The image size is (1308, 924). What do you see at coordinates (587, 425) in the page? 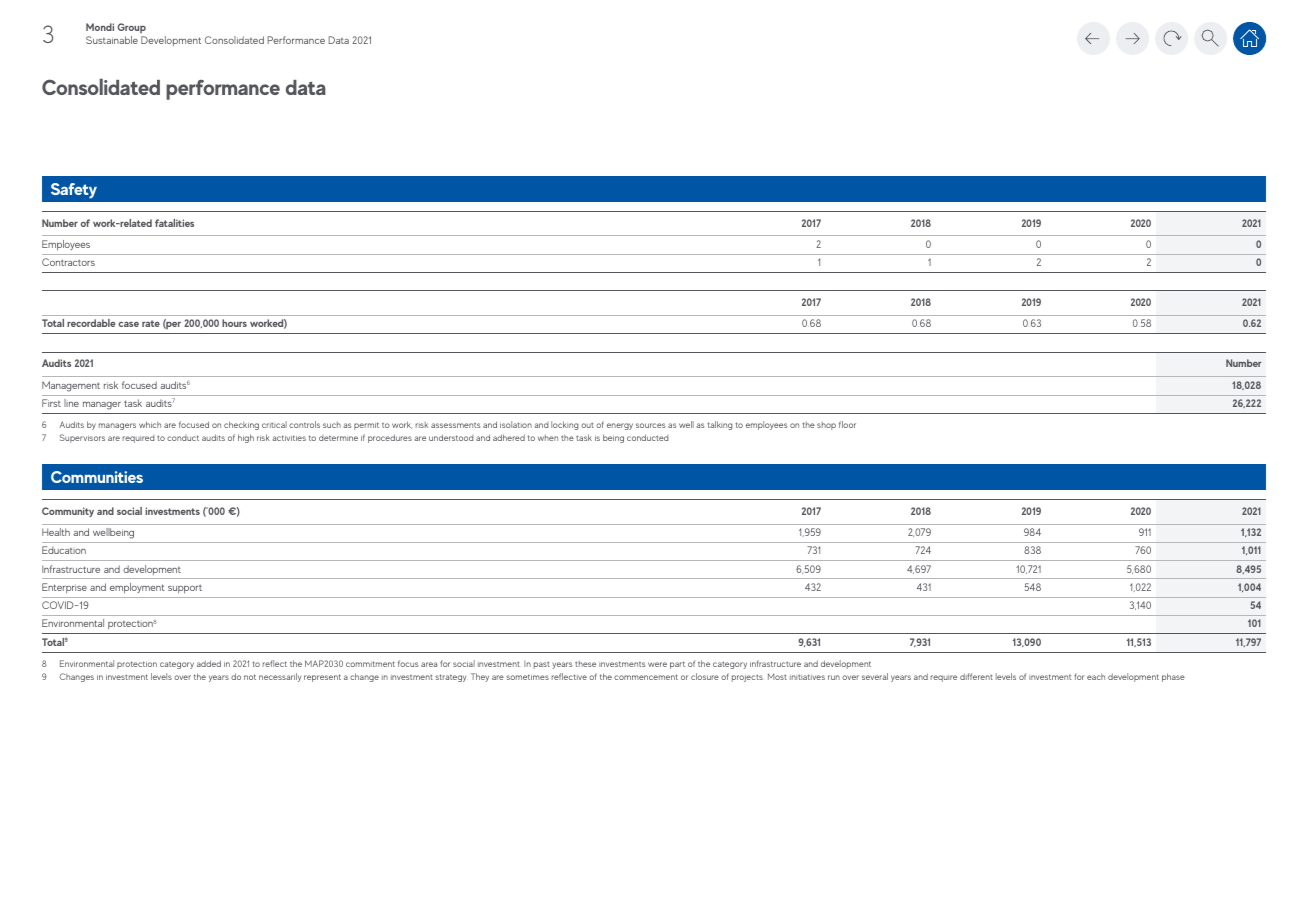
I see `out` at bounding box center [587, 425].
